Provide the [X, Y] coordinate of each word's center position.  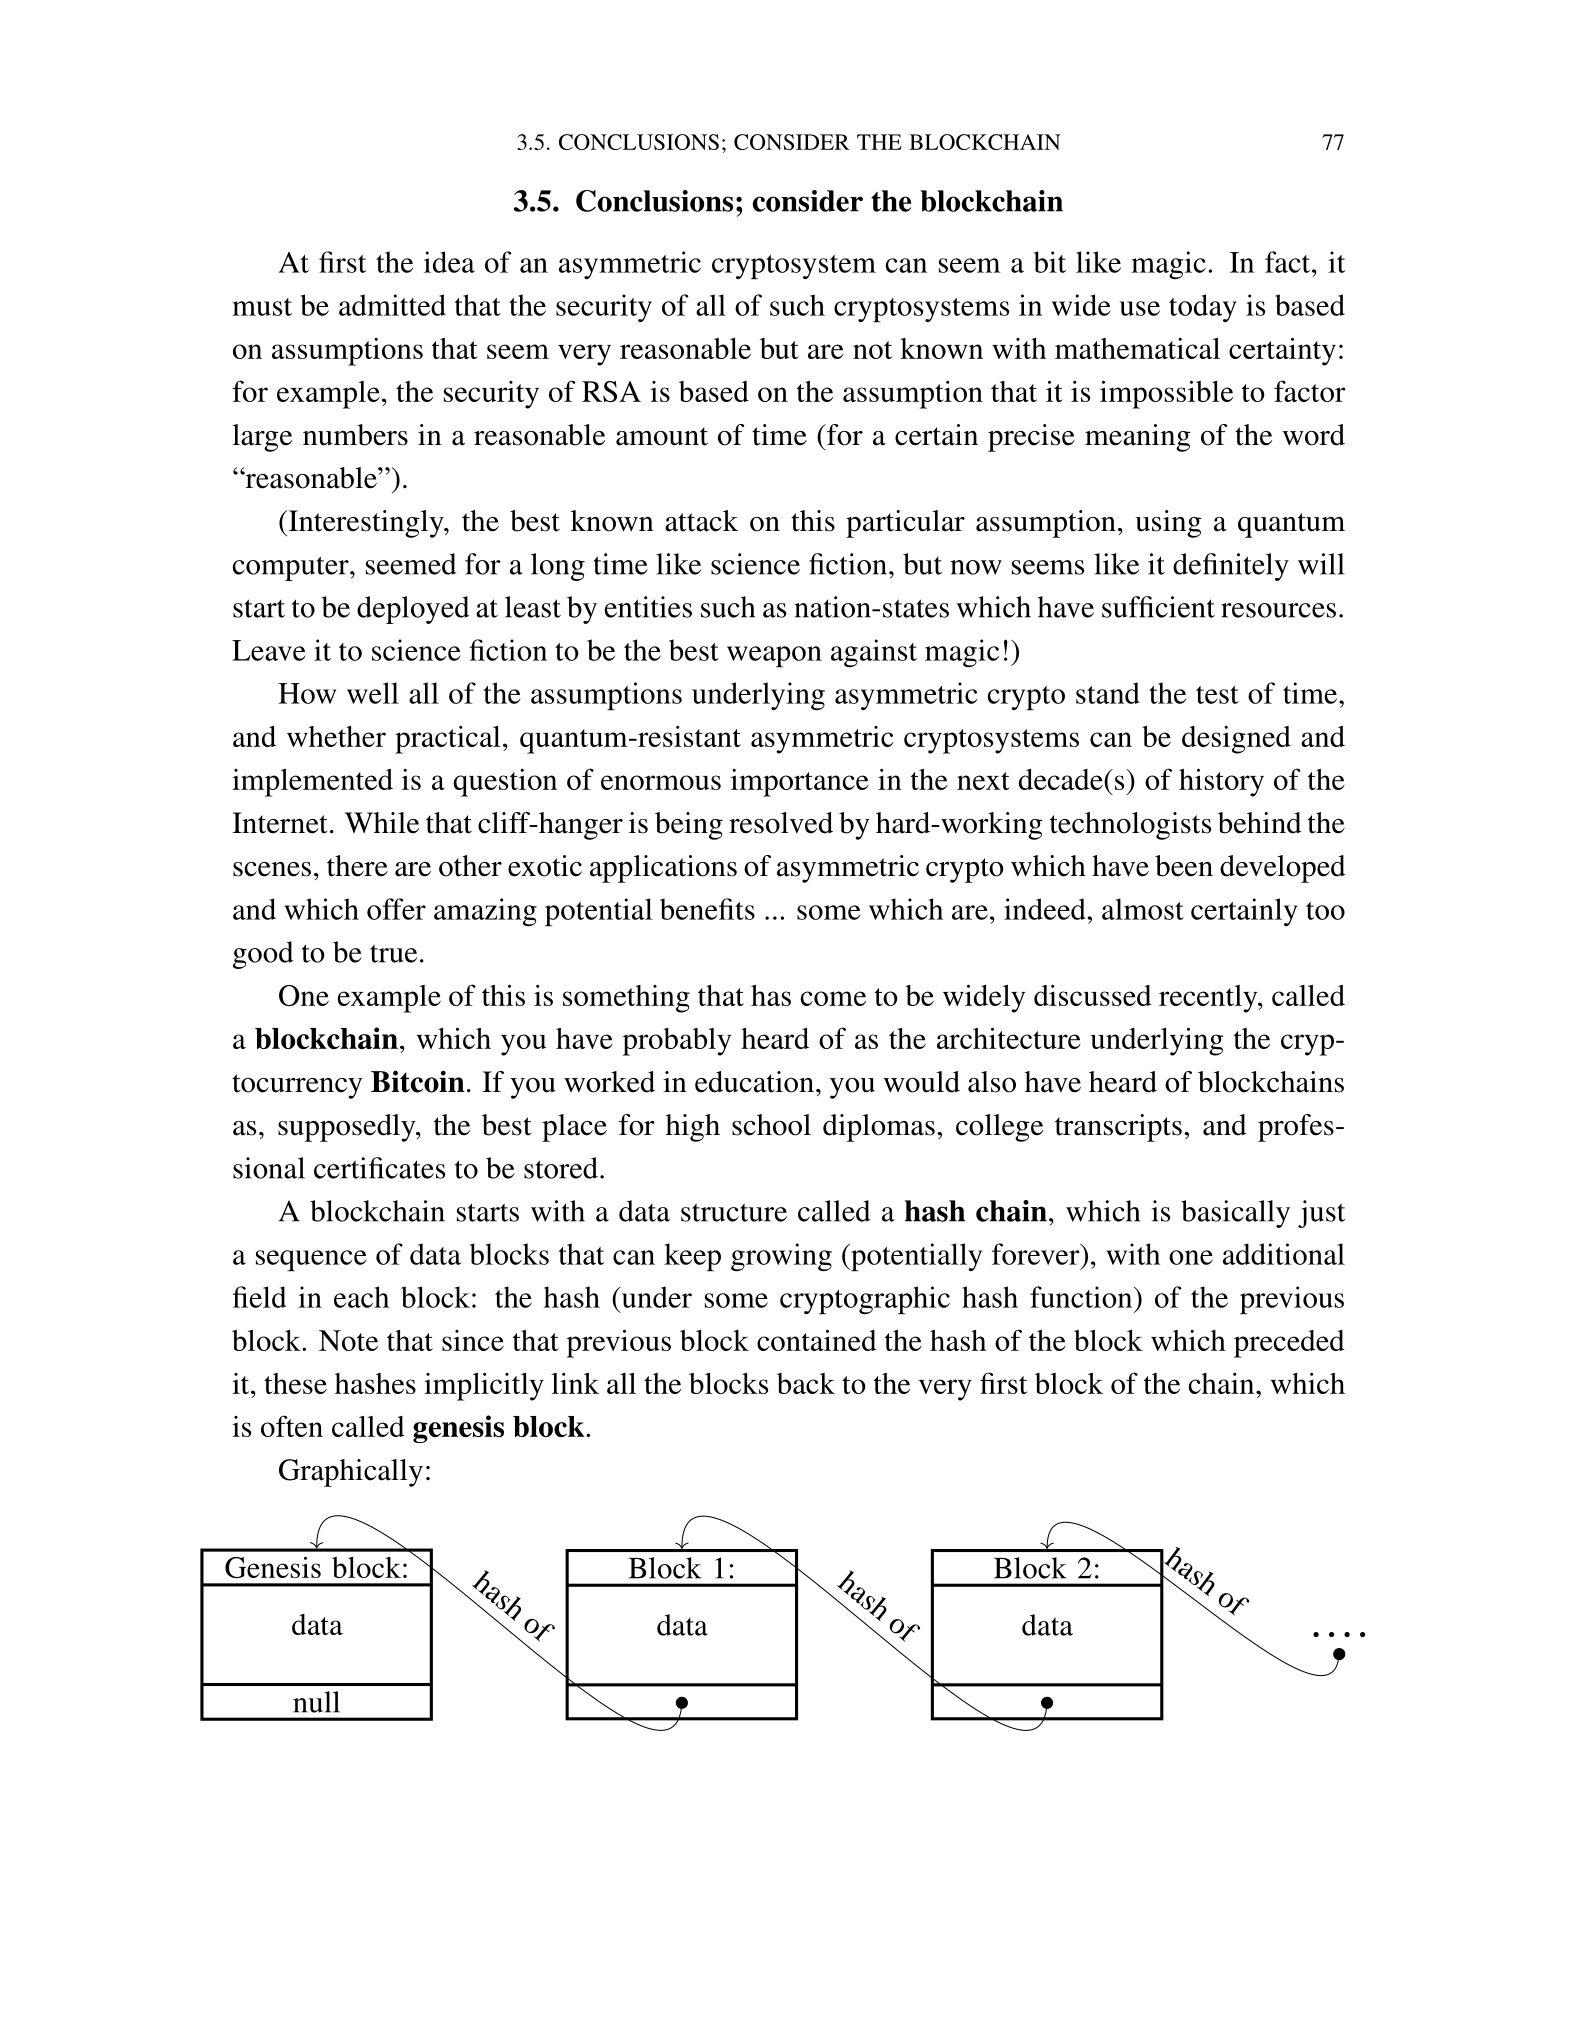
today [1203, 308]
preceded [1289, 1344]
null [316, 1702]
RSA [611, 391]
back [806, 1383]
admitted [392, 305]
